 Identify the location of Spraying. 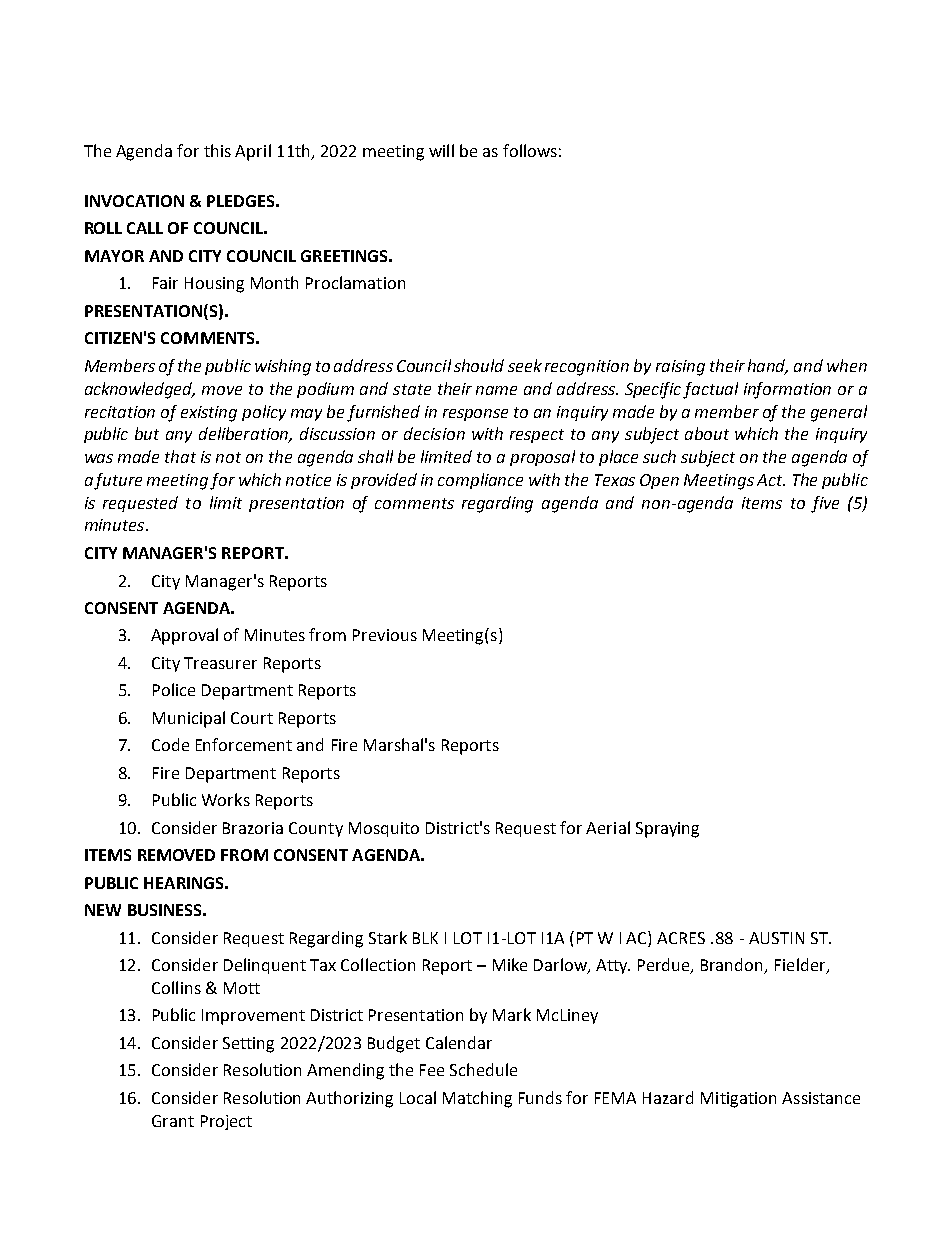
(667, 830).
